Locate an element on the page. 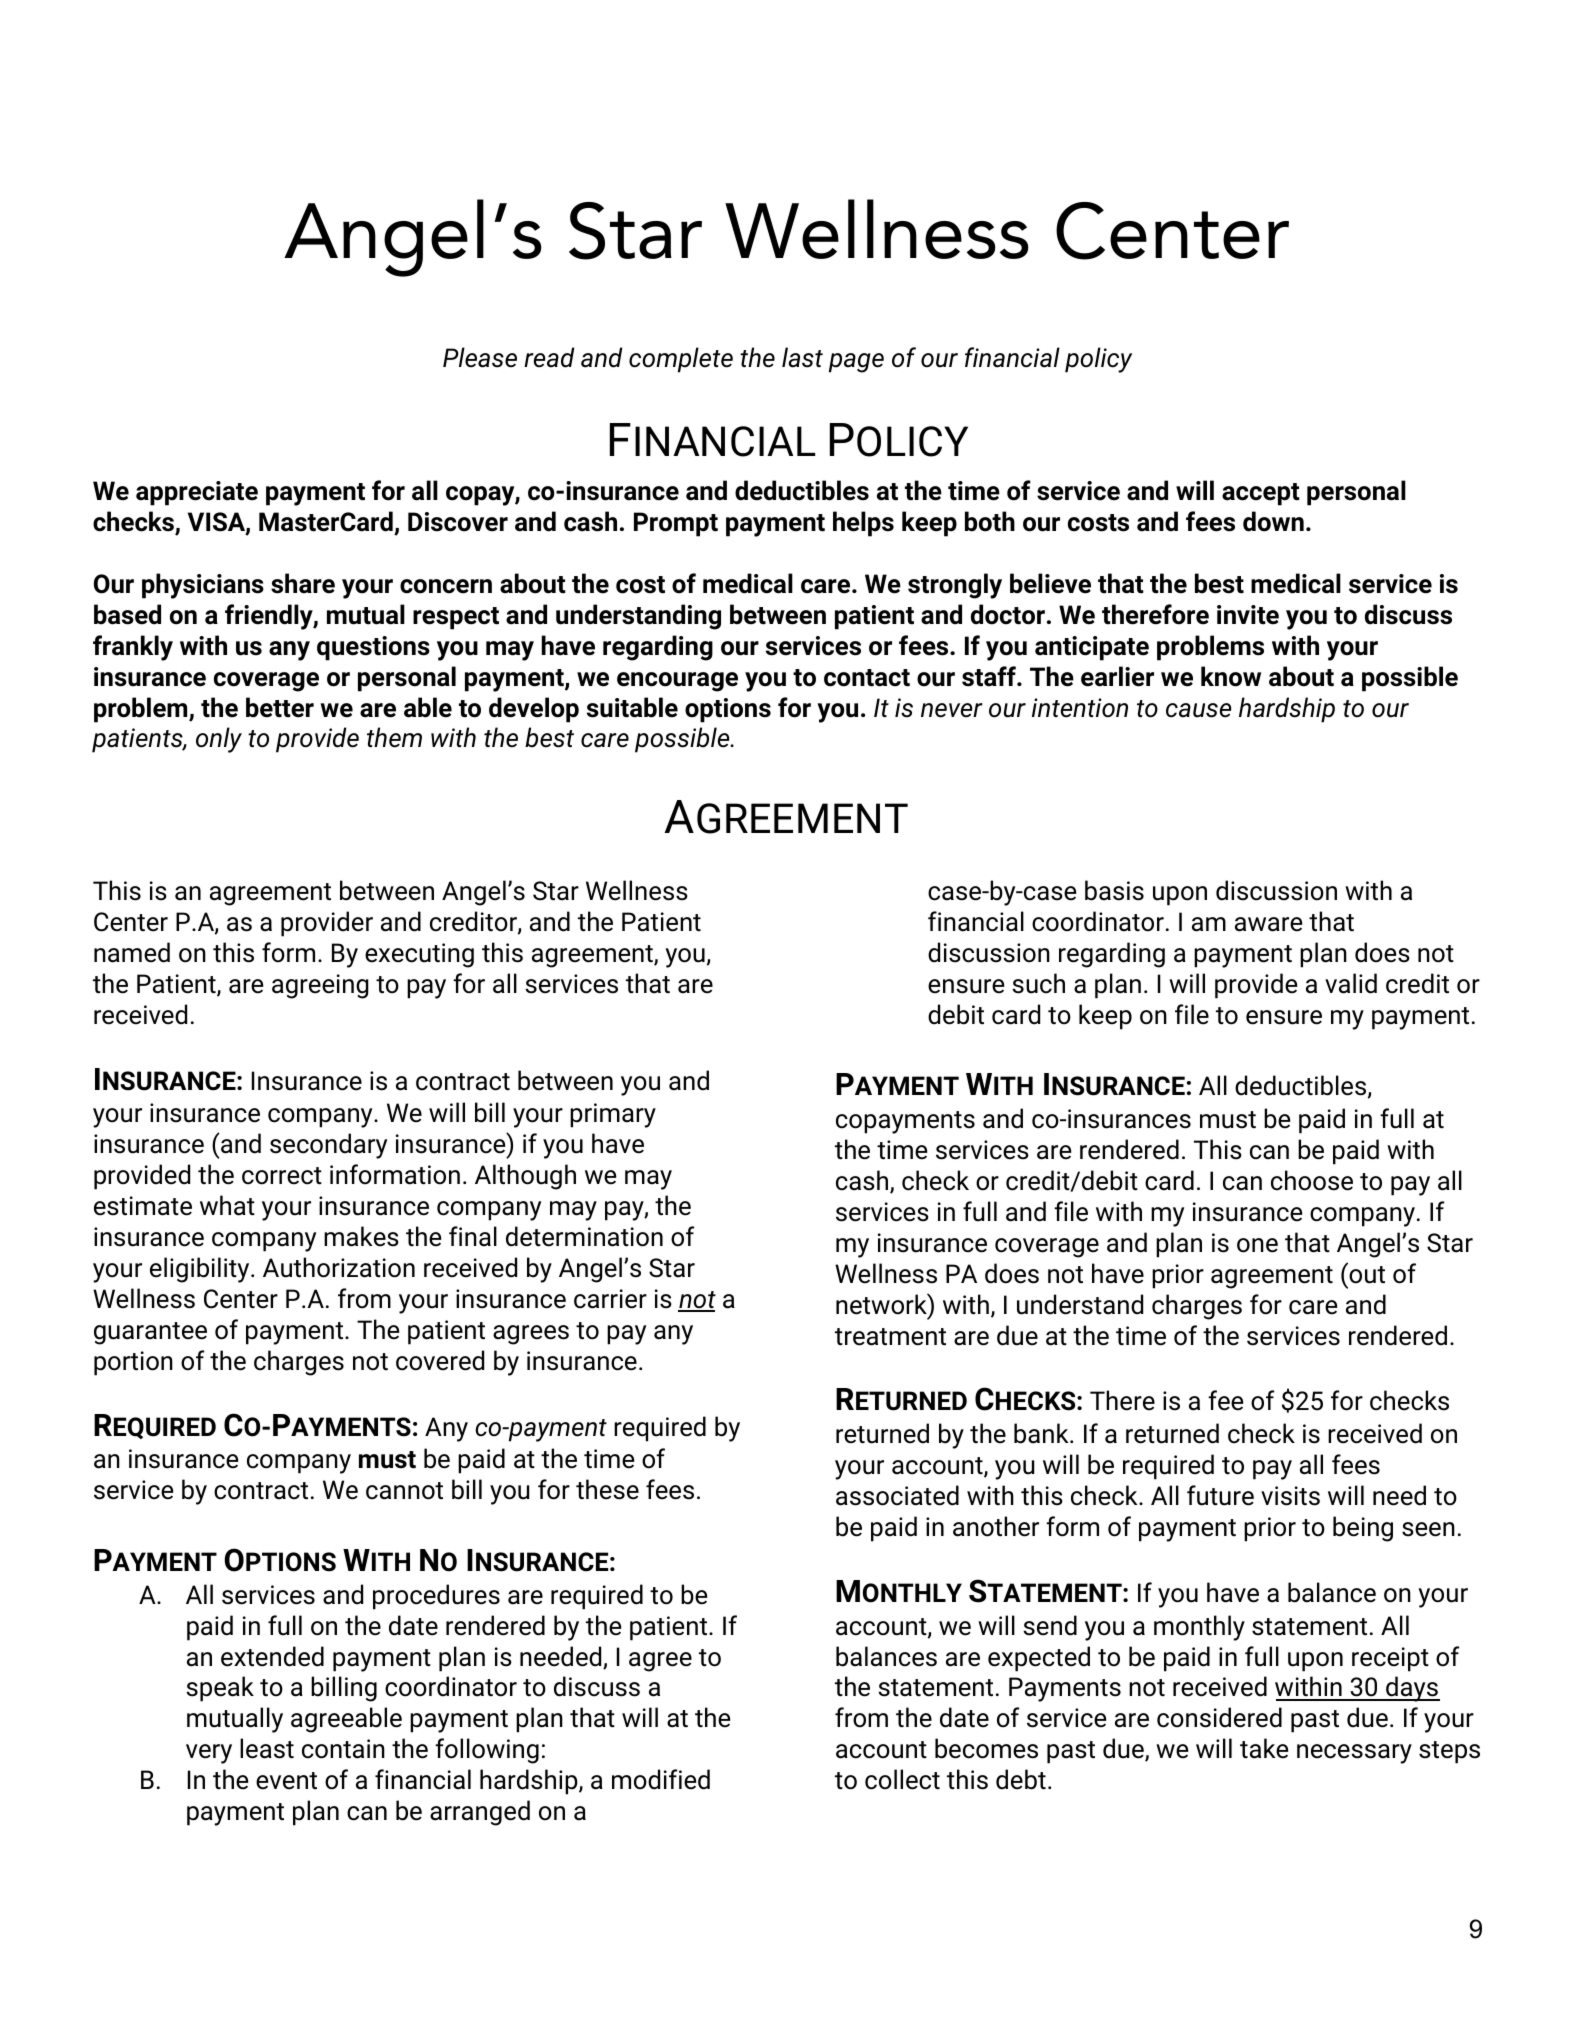 The height and width of the image is (2041, 1577). choose is located at coordinates (1312, 1180).
